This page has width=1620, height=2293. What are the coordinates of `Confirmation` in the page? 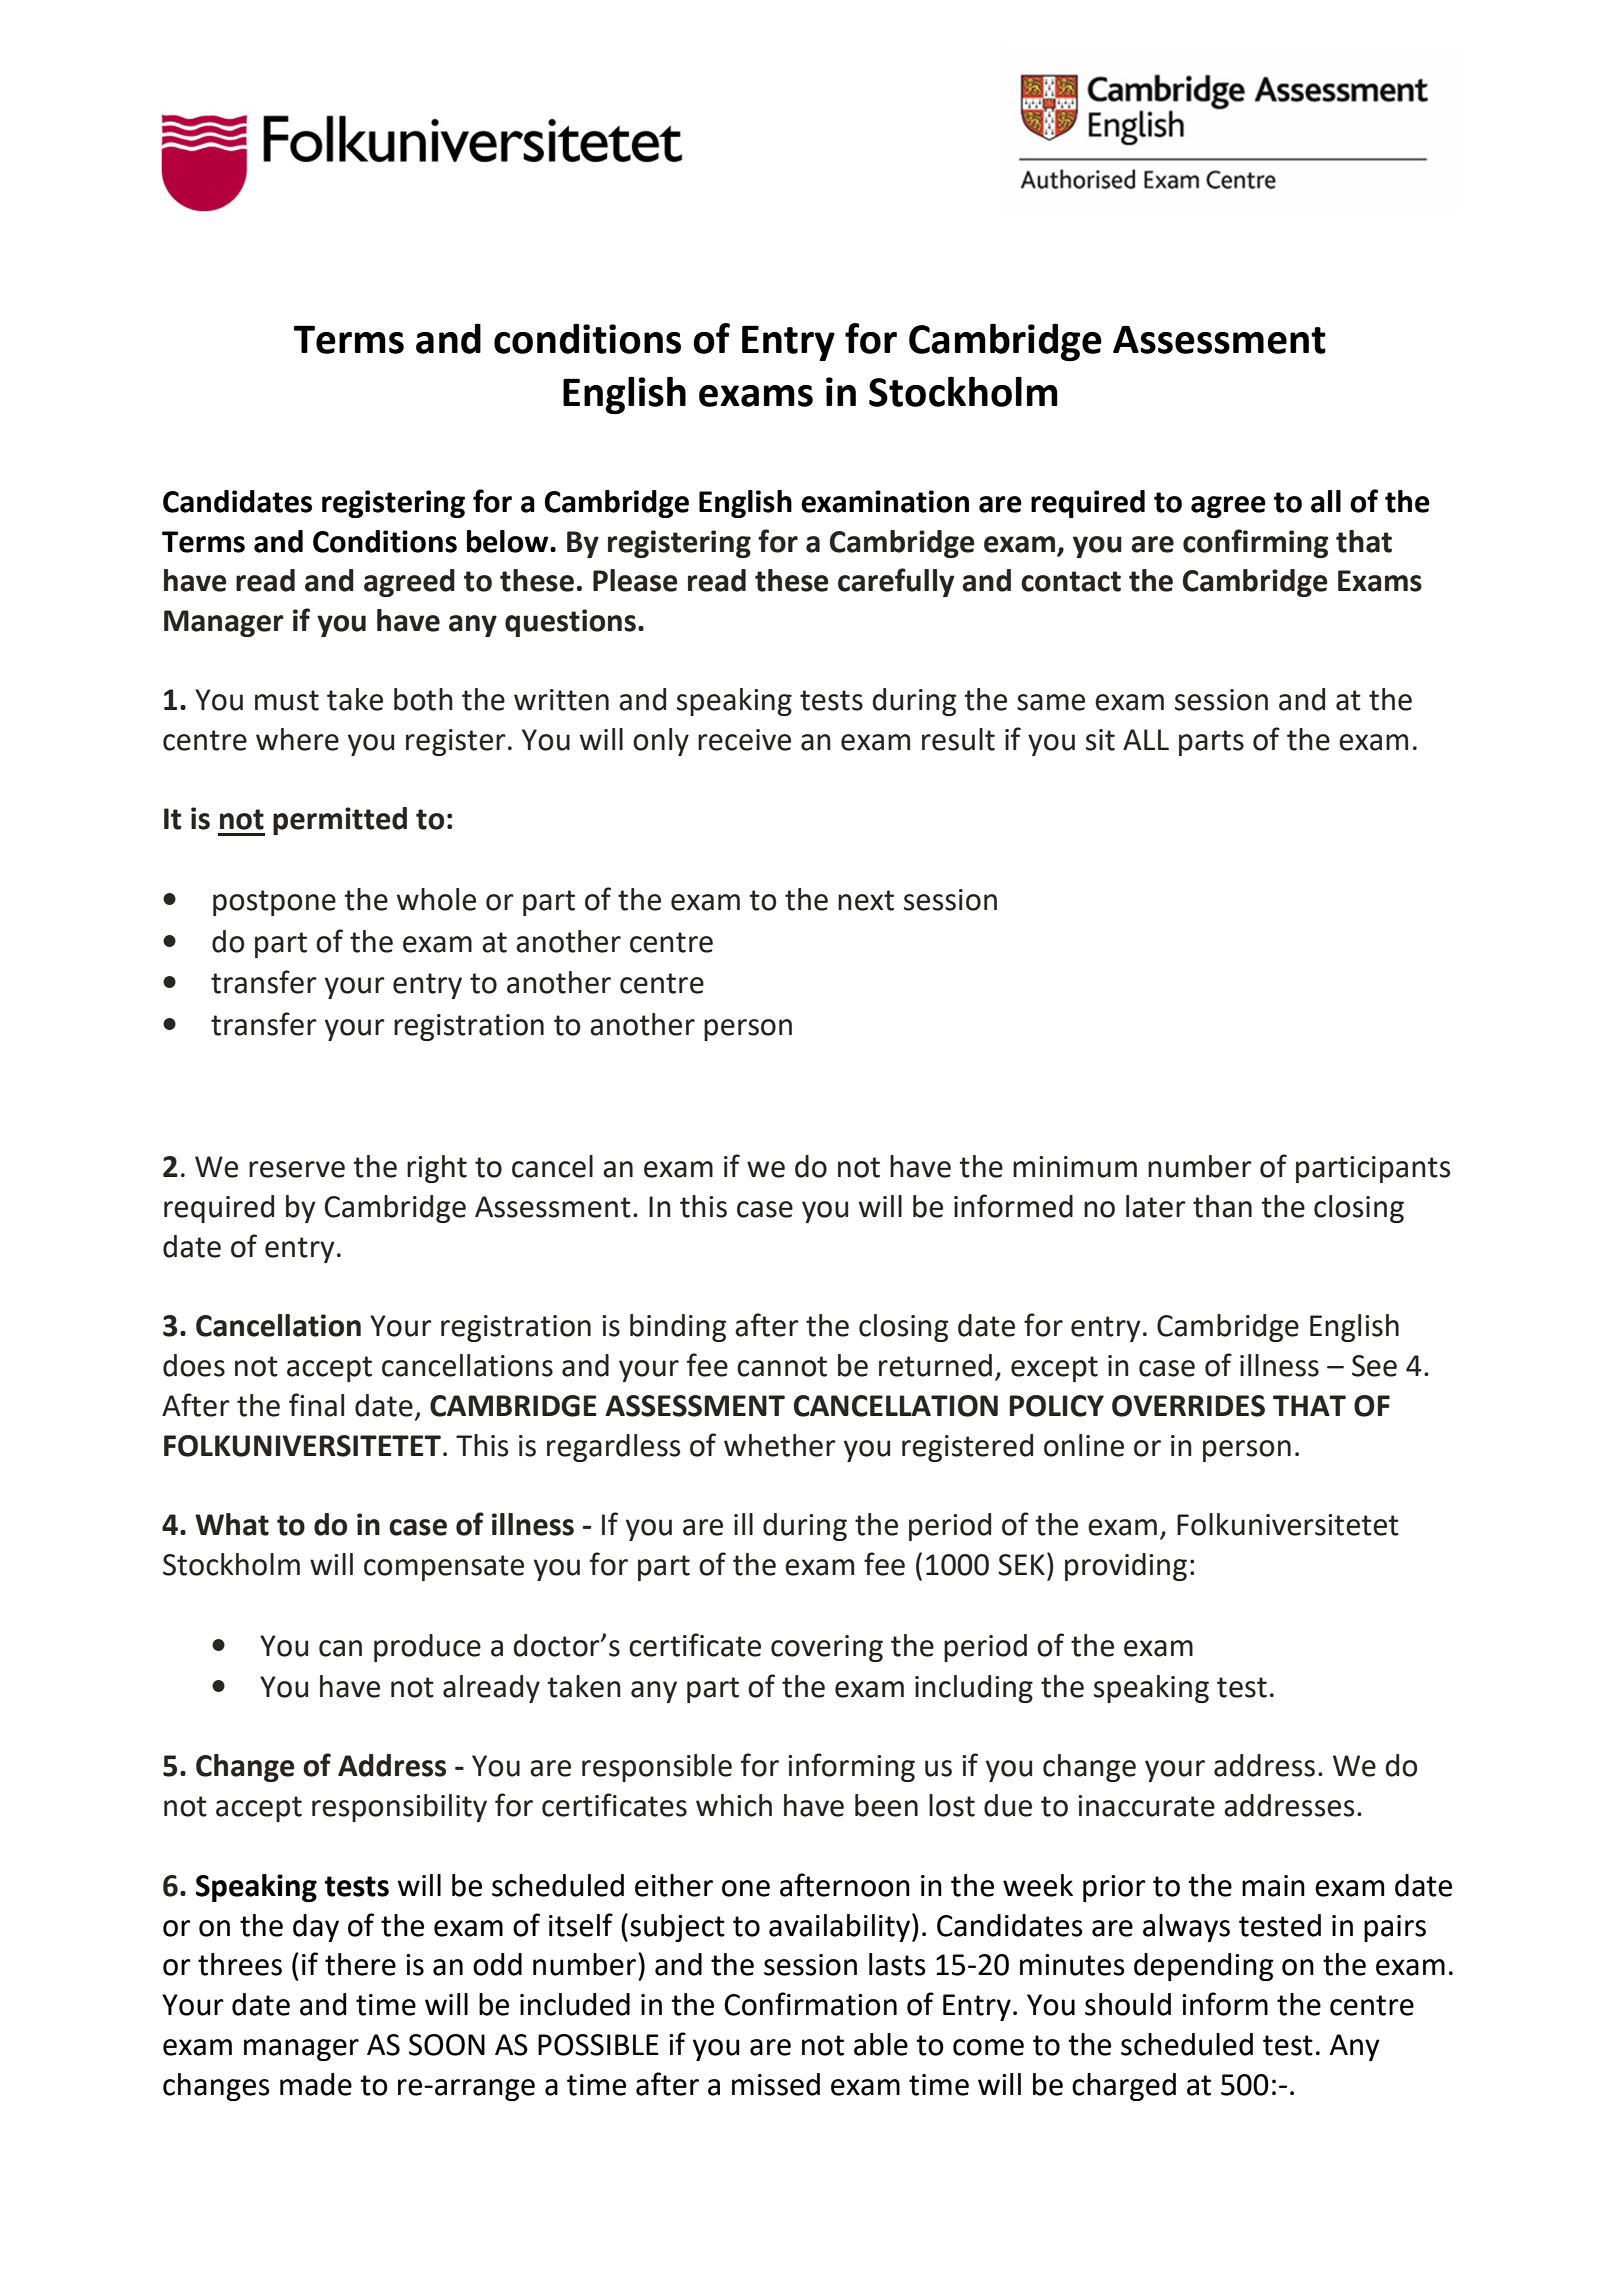 It's located at (810, 2004).
